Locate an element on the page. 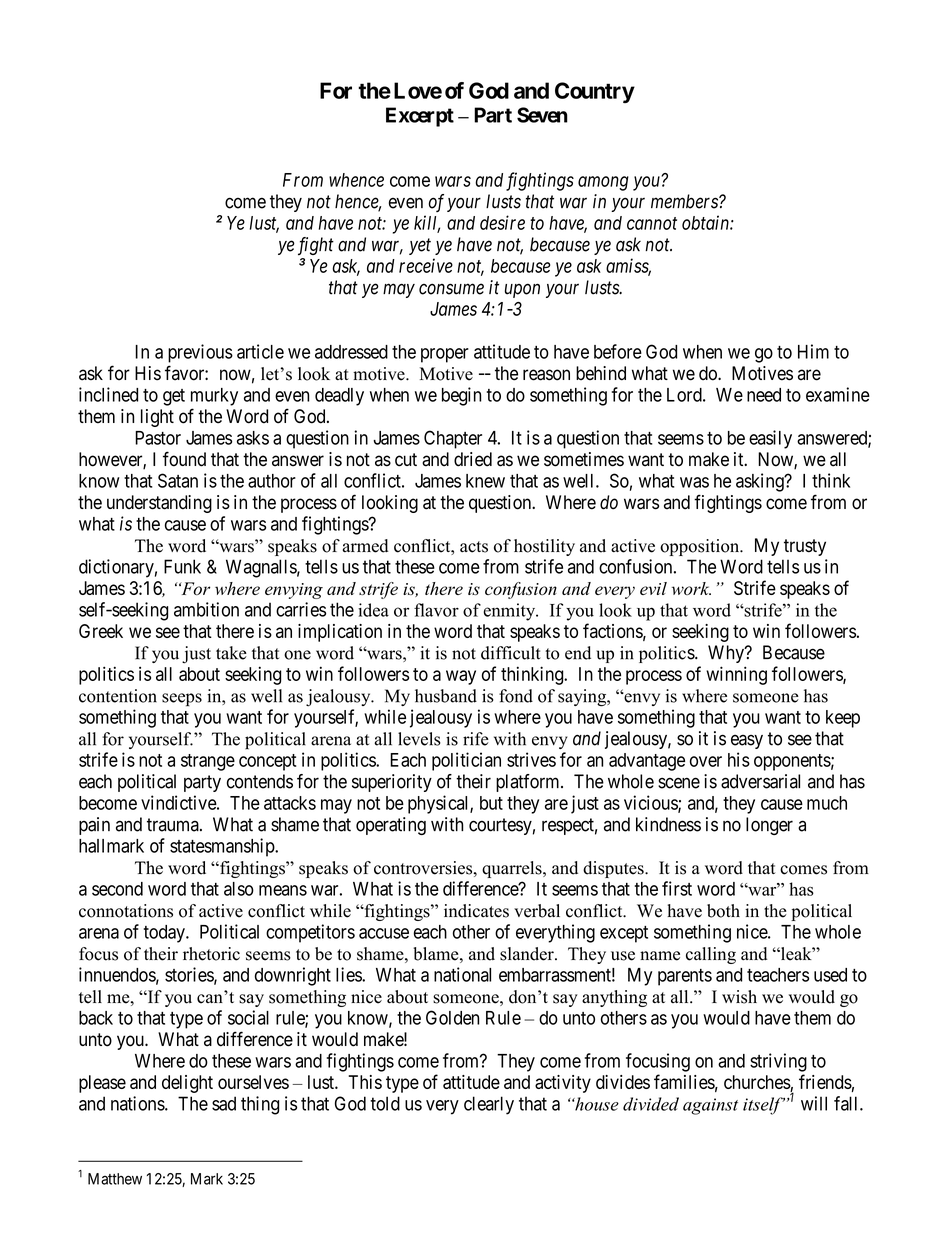 This page has width=952, height=1233. members is located at coordinates (685, 201).
